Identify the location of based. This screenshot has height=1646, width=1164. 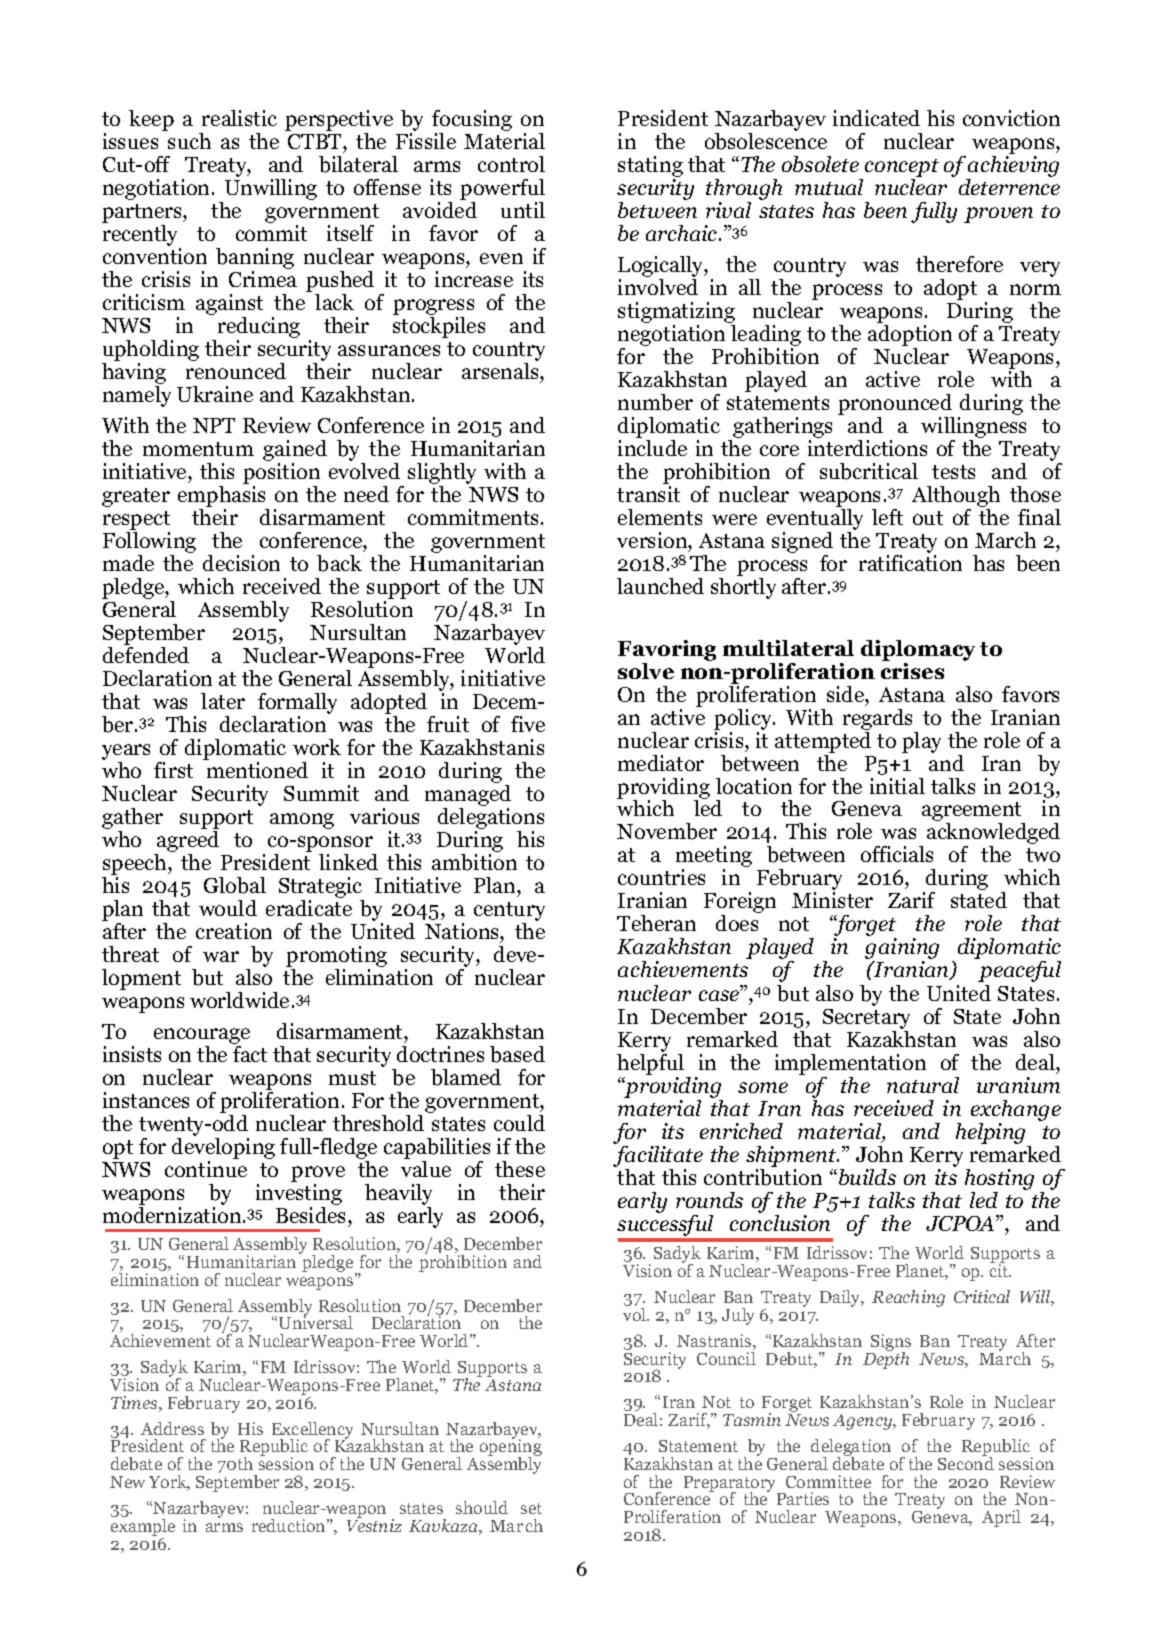
(517, 1054).
